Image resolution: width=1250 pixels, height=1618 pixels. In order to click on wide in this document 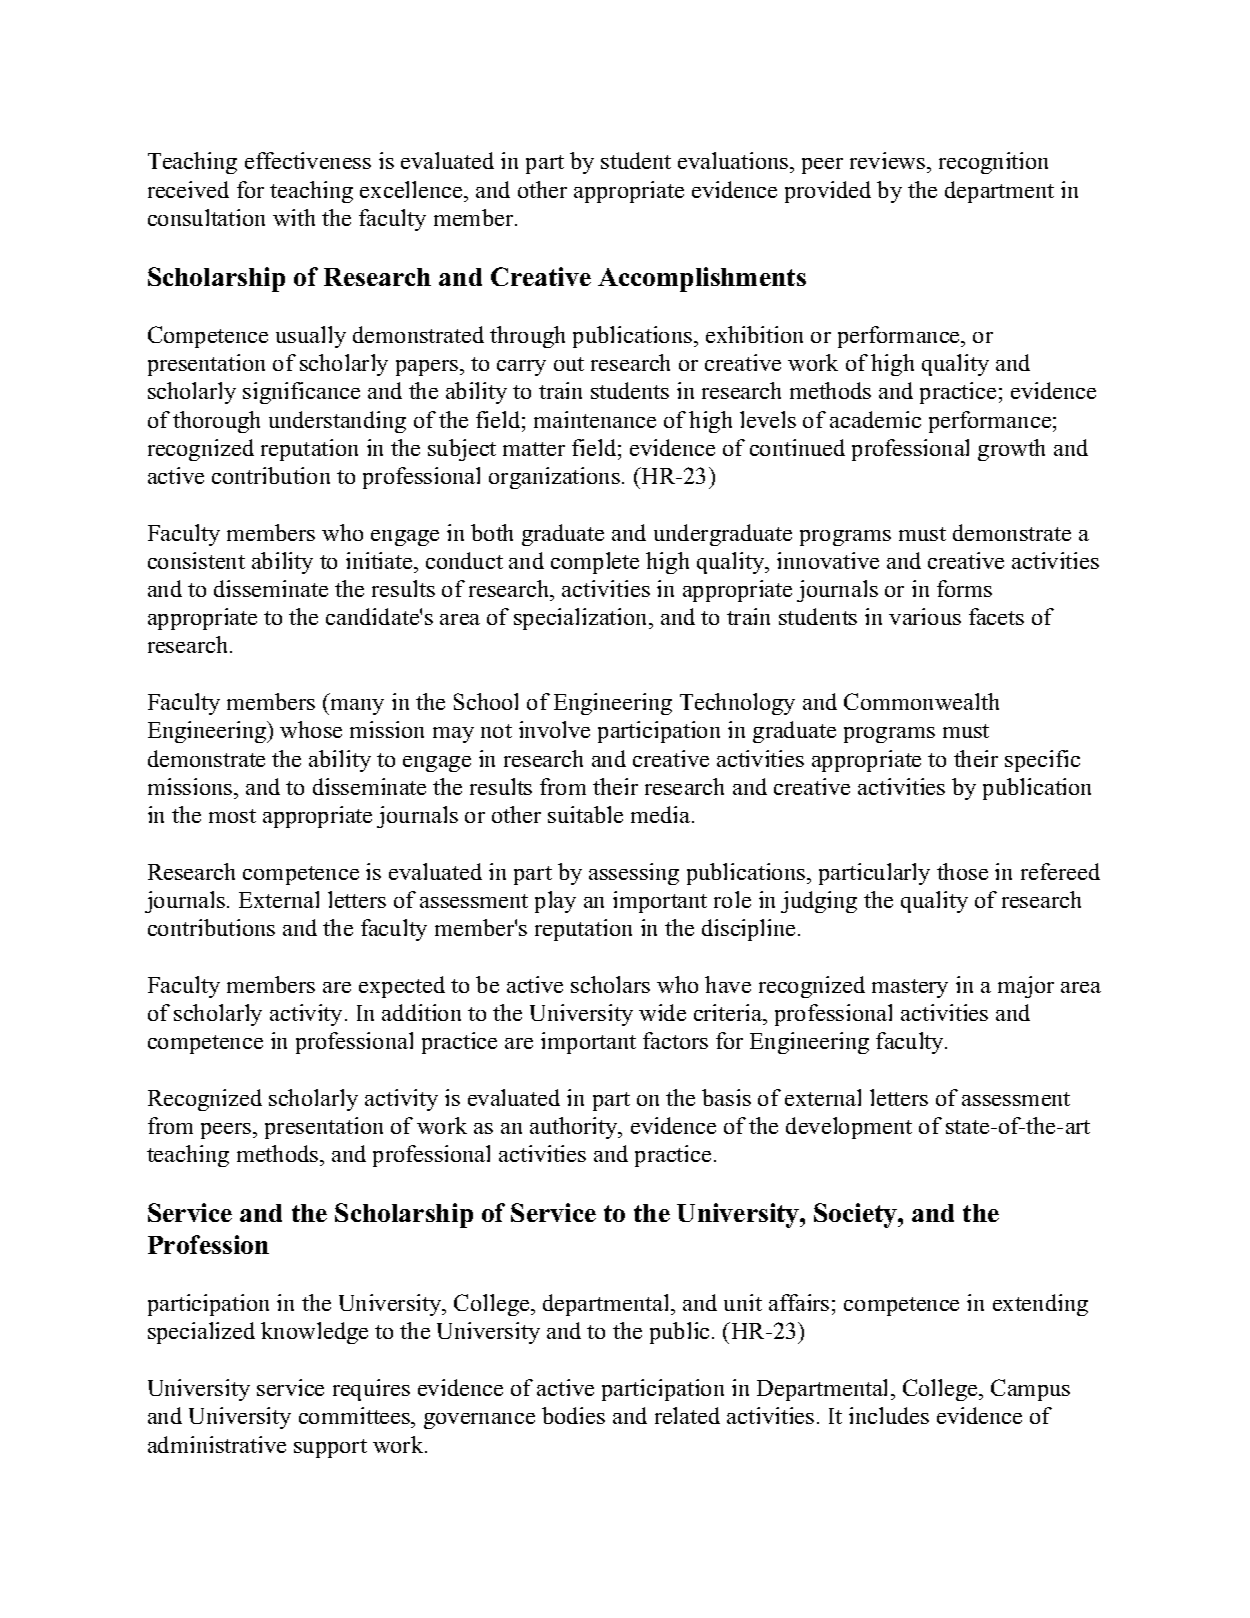, I will do `click(662, 1012)`.
